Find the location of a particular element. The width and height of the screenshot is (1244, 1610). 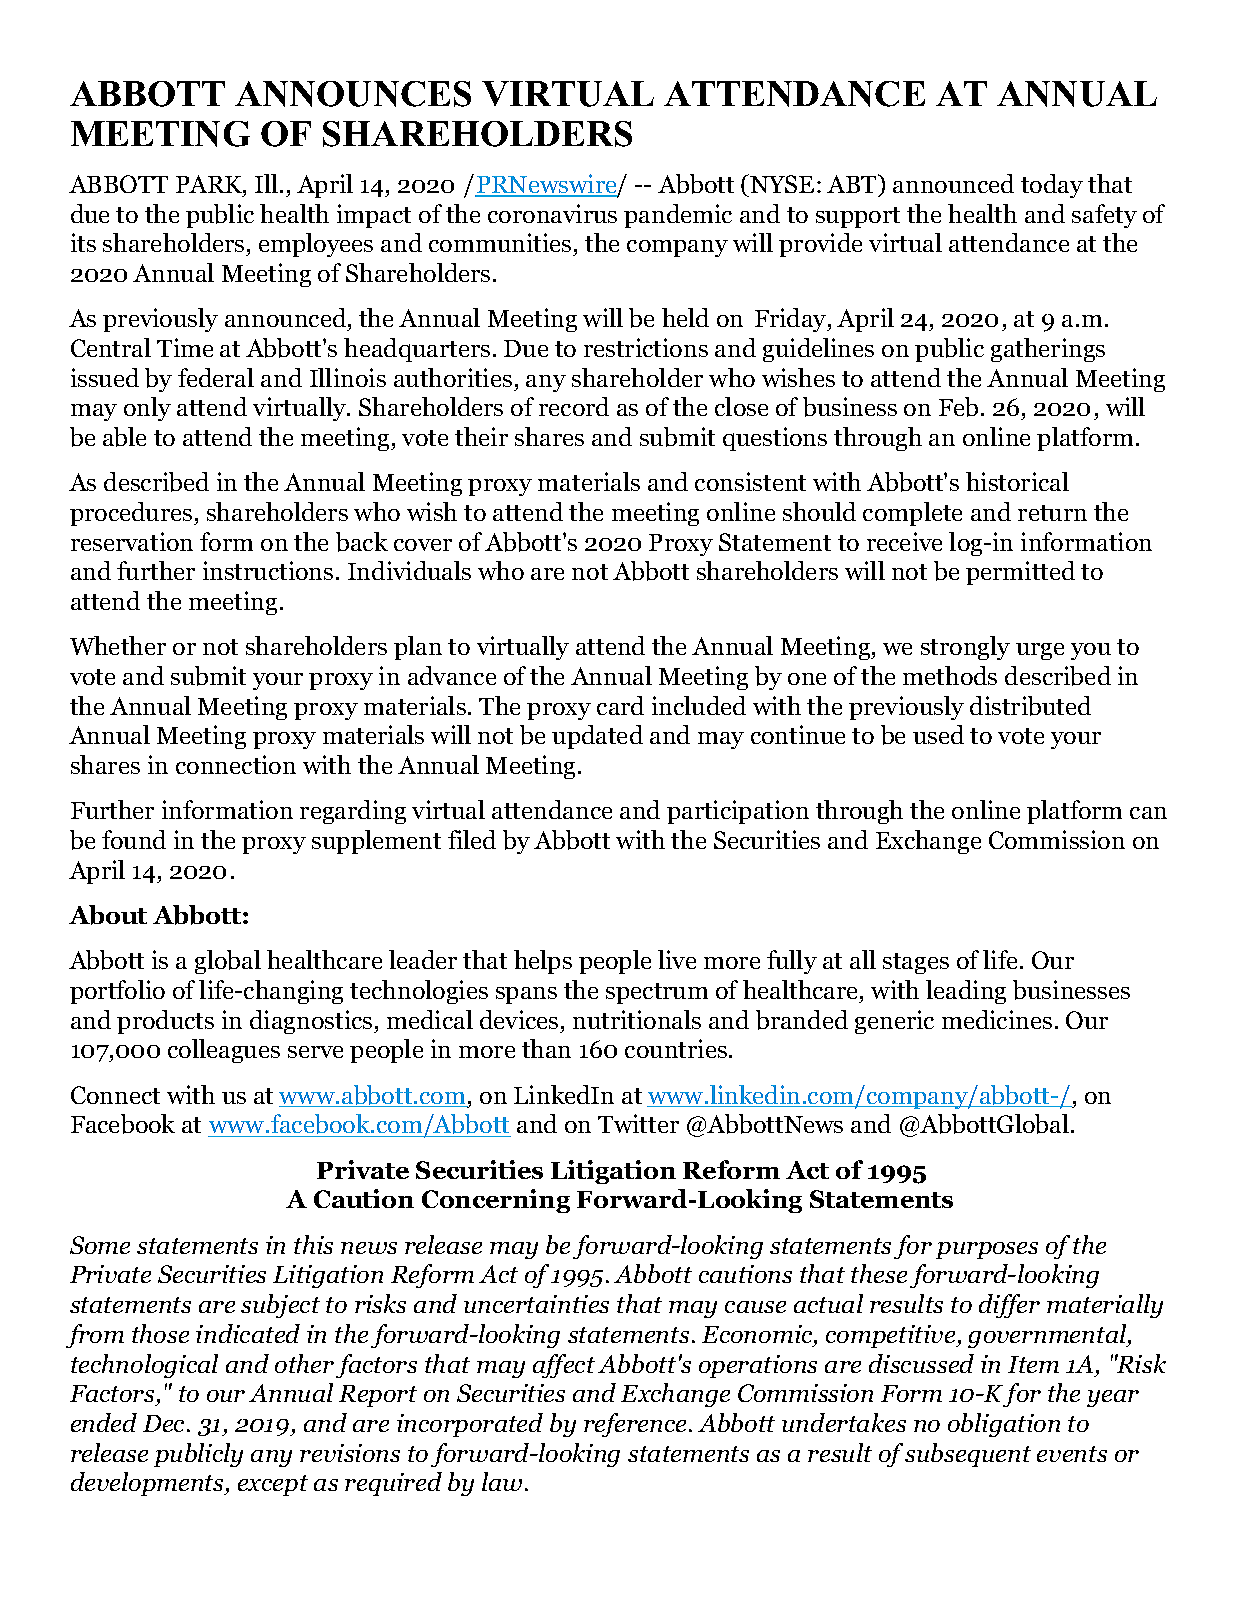

Dec is located at coordinates (165, 1423).
